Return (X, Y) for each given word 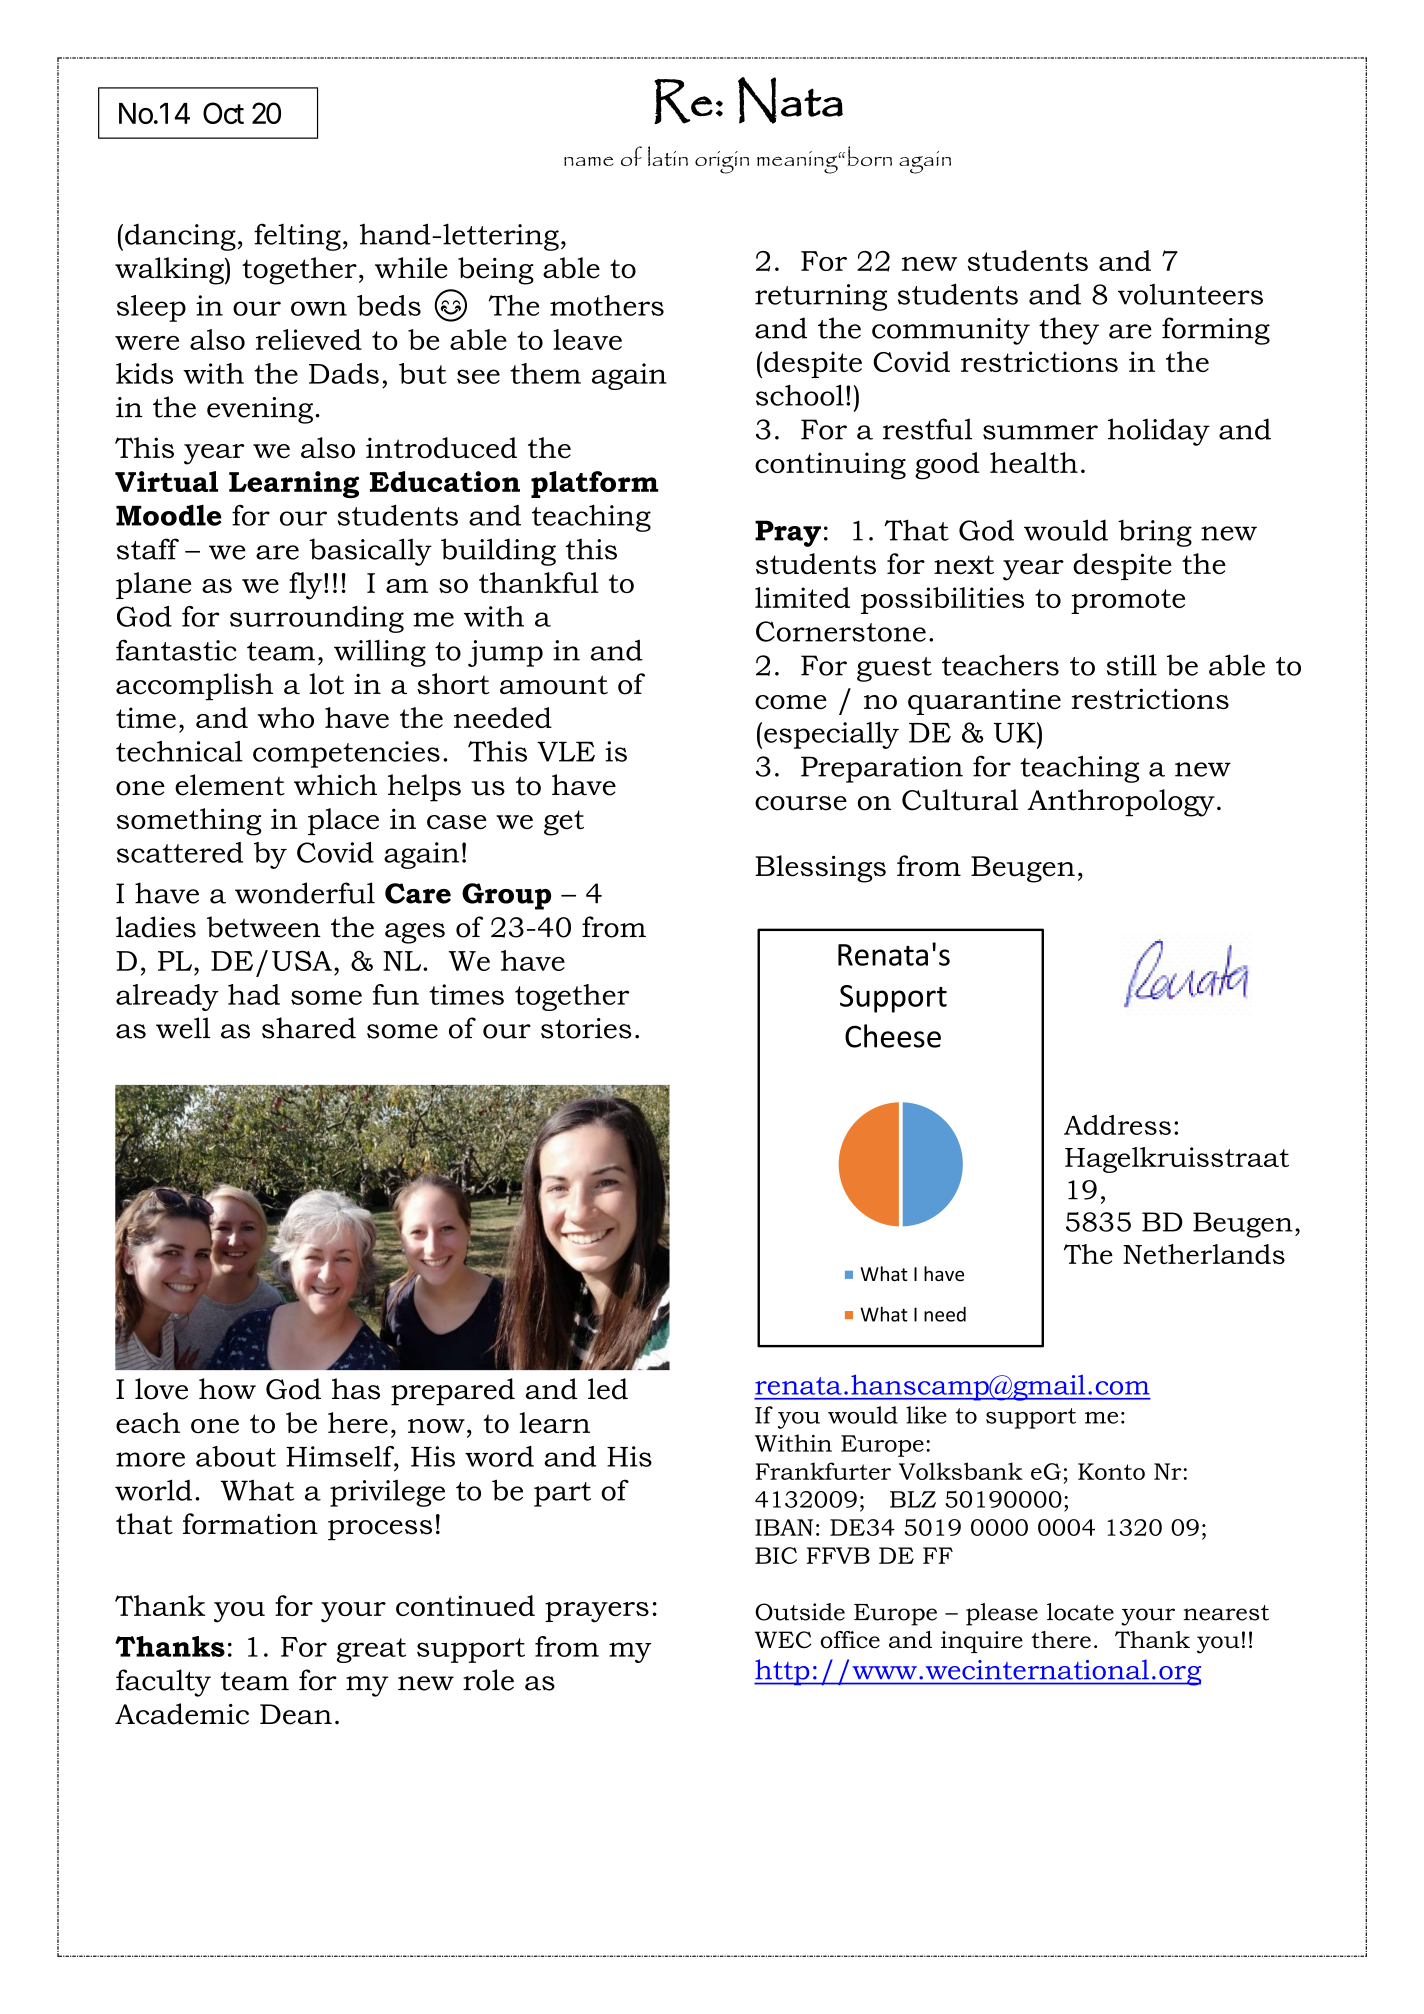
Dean (296, 1714)
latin (668, 156)
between (264, 927)
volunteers (1190, 294)
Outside (800, 1612)
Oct (223, 113)
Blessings (820, 869)
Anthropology (1121, 803)
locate (1080, 1612)
